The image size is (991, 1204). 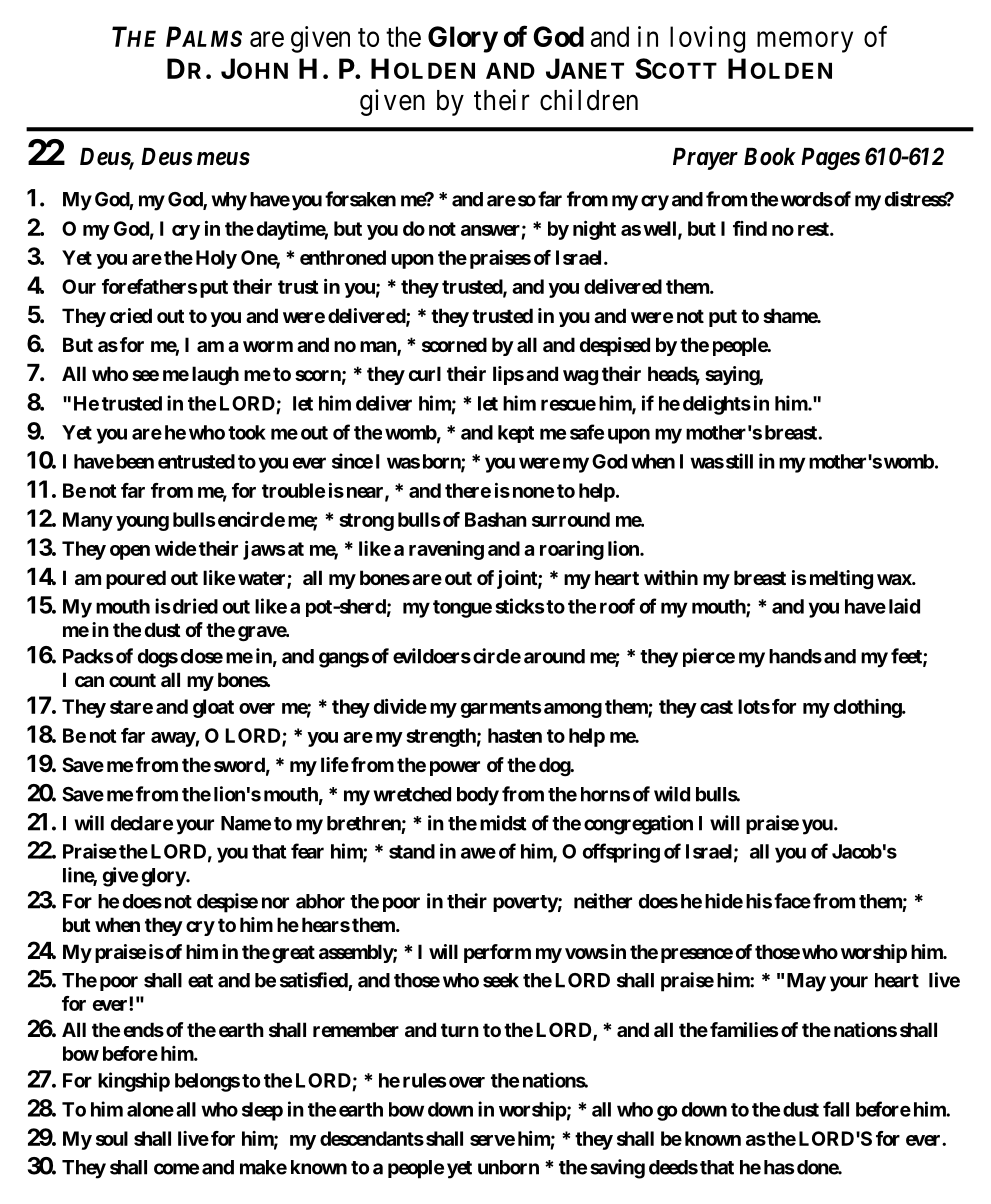 What do you see at coordinates (836, 1109) in the page?
I see `fall` at bounding box center [836, 1109].
